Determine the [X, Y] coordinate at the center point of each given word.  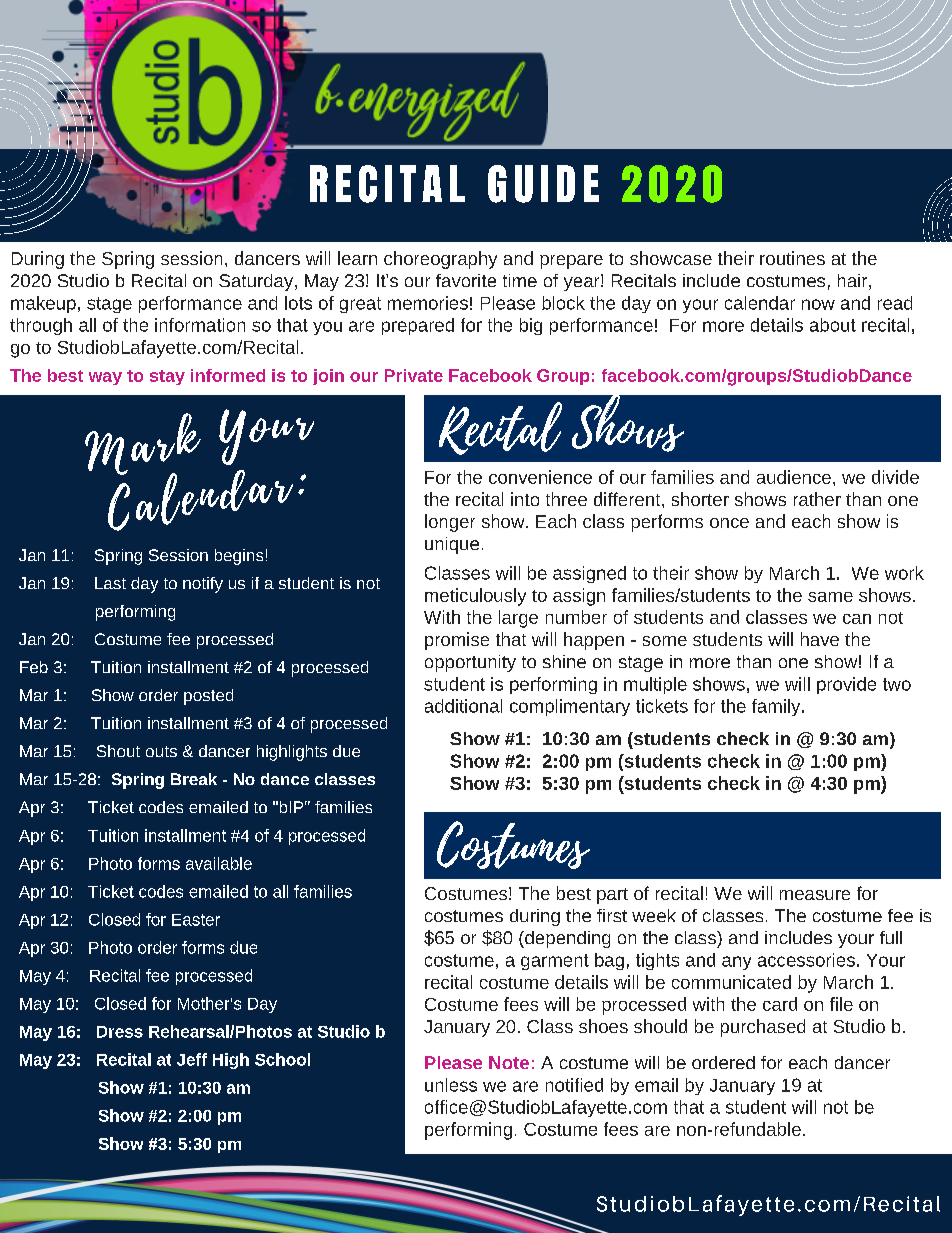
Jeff [192, 1059]
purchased [763, 1028]
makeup [43, 304]
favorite [466, 280]
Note [509, 1062]
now [818, 304]
